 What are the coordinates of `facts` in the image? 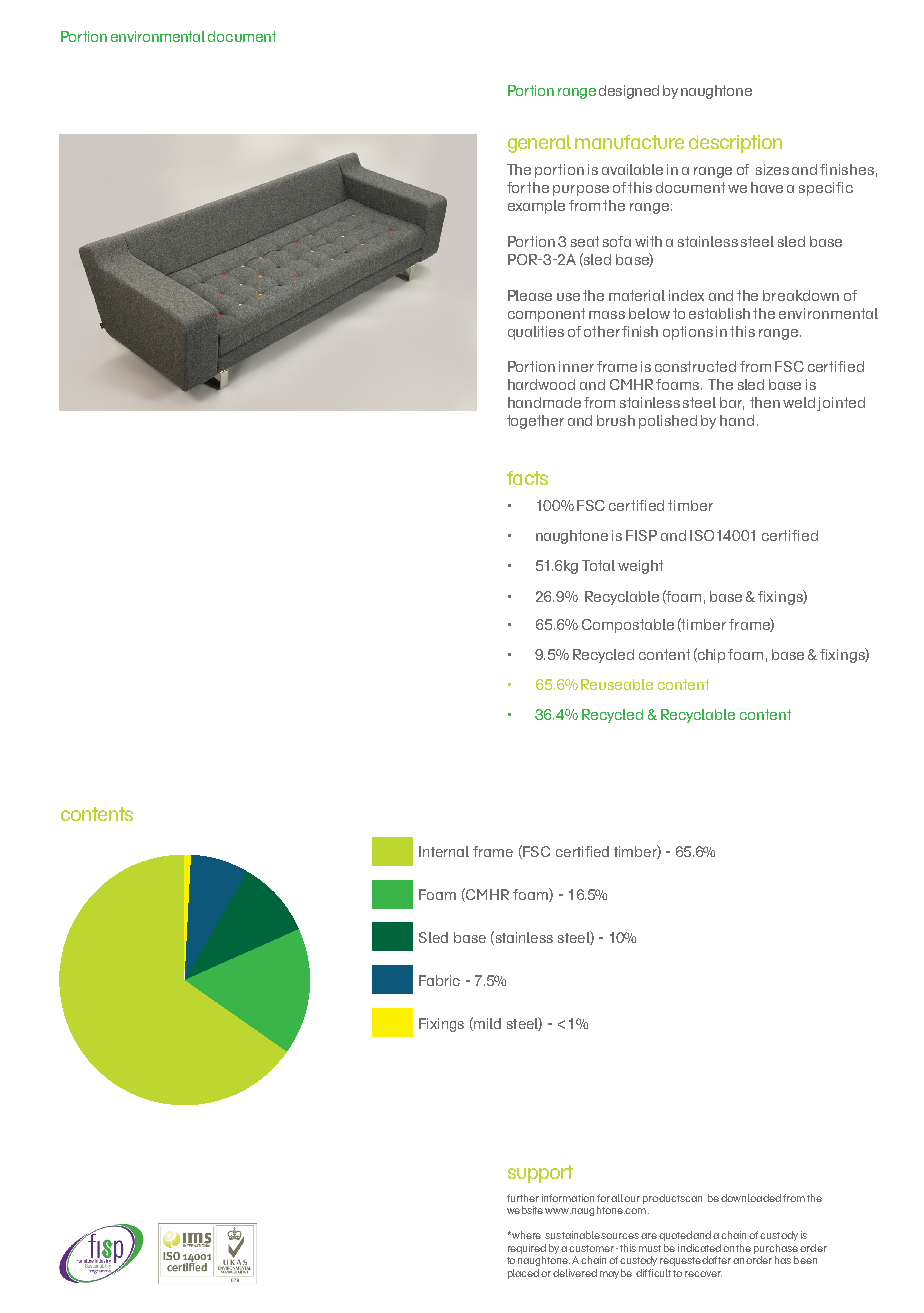 It's located at (527, 478).
